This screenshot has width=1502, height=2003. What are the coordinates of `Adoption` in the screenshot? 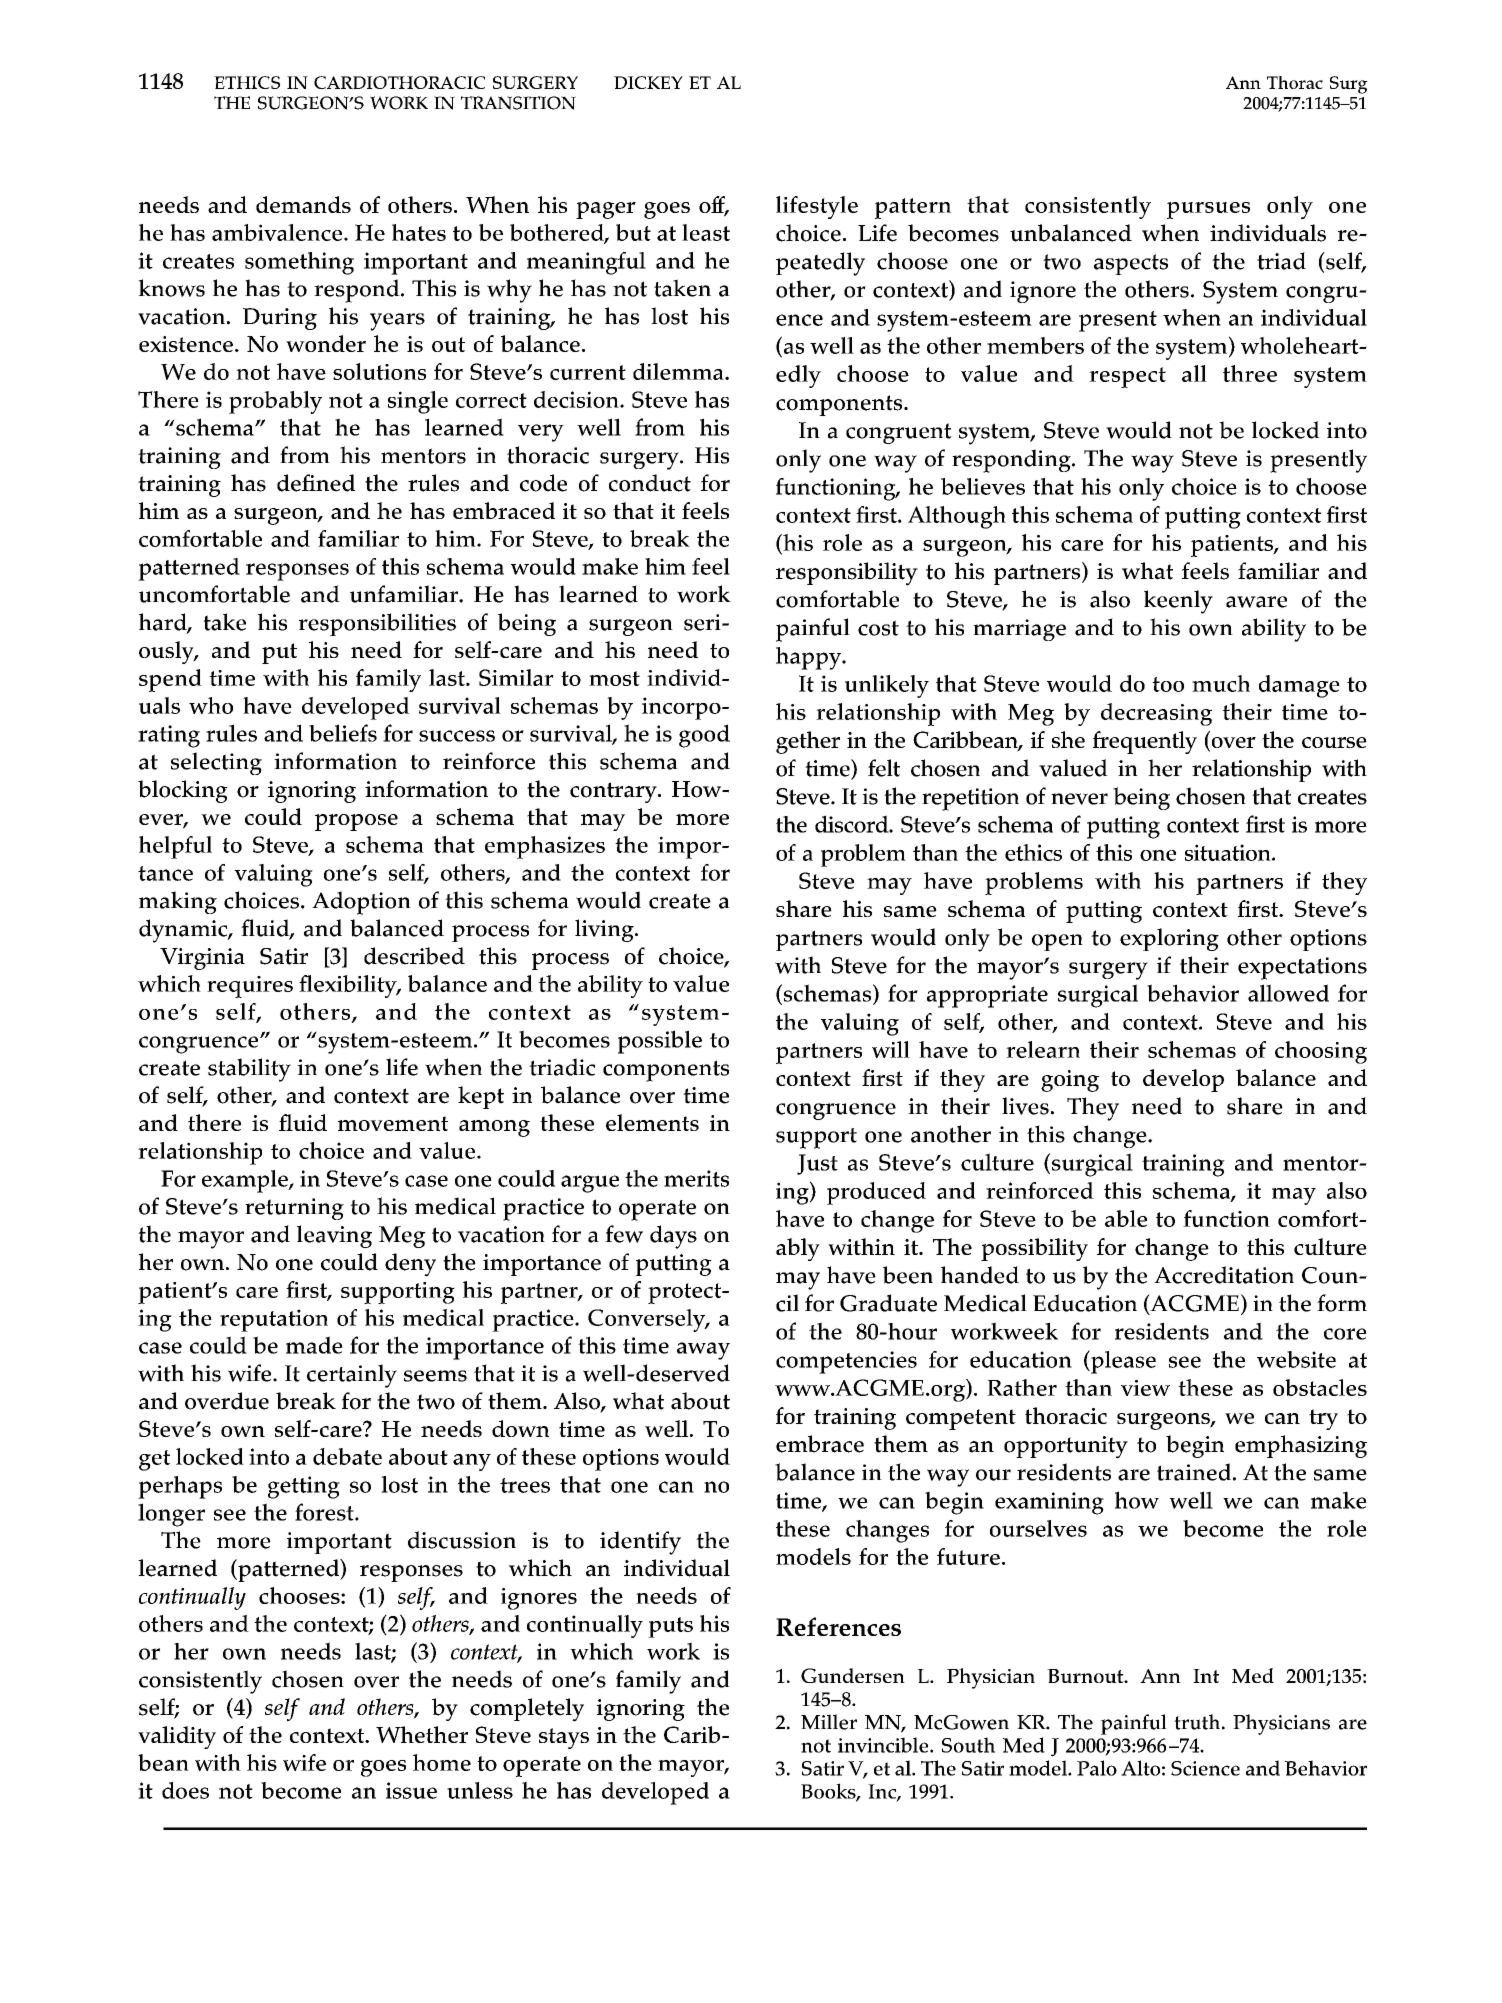 It's located at (361, 903).
